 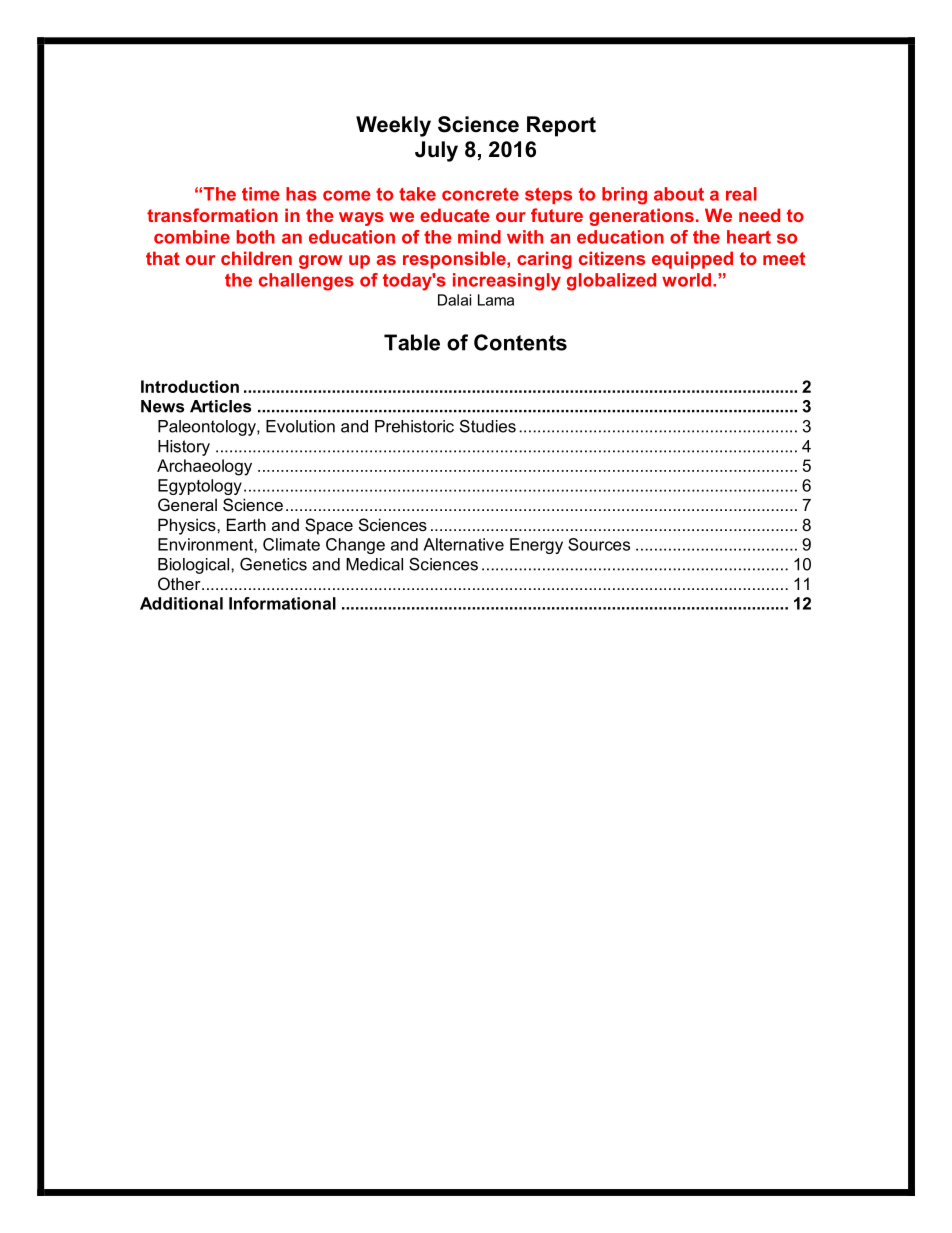 What do you see at coordinates (190, 386) in the screenshot?
I see `Introduction` at bounding box center [190, 386].
